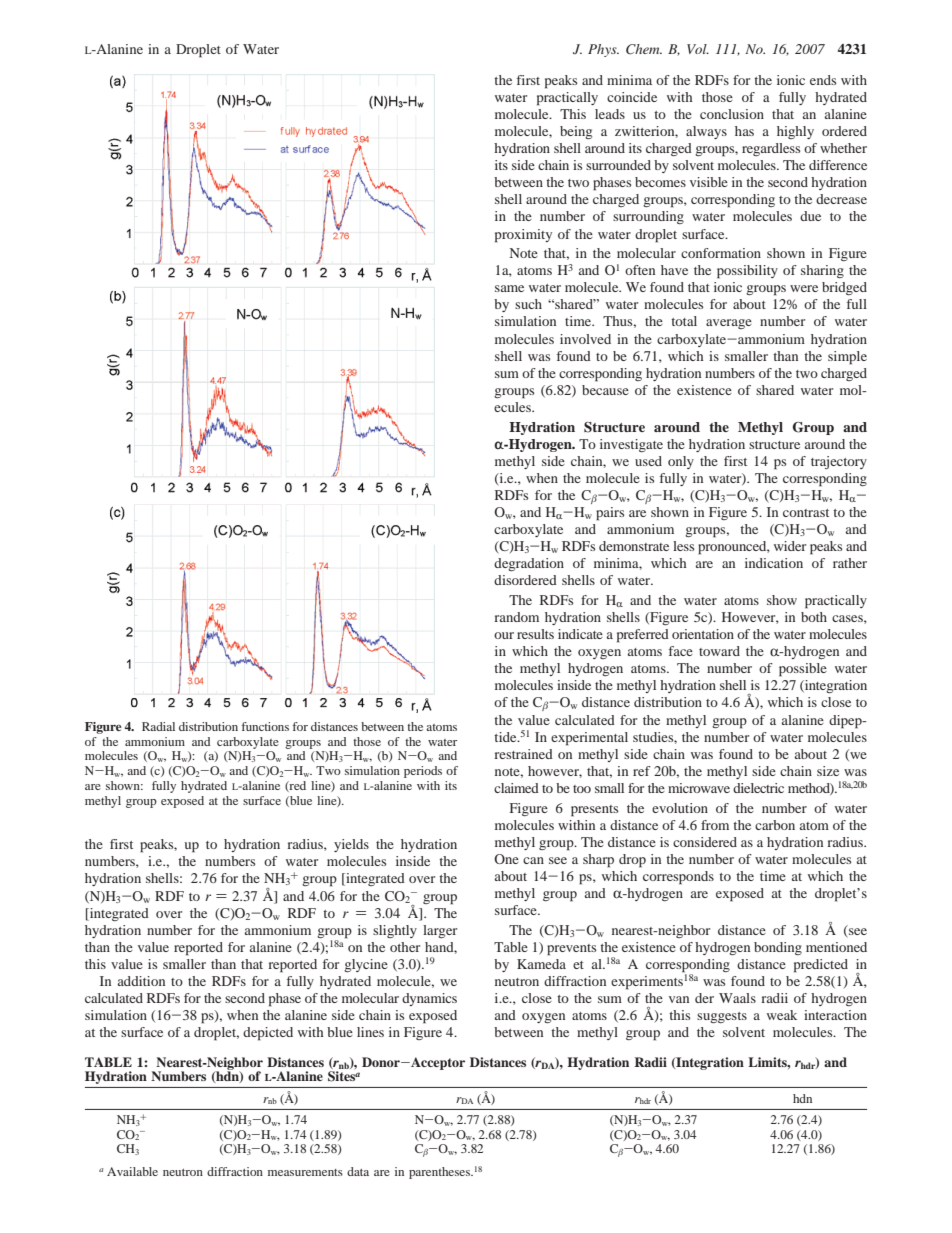  Describe the element at coordinates (782, 1015) in the screenshot. I see `weak` at that location.
